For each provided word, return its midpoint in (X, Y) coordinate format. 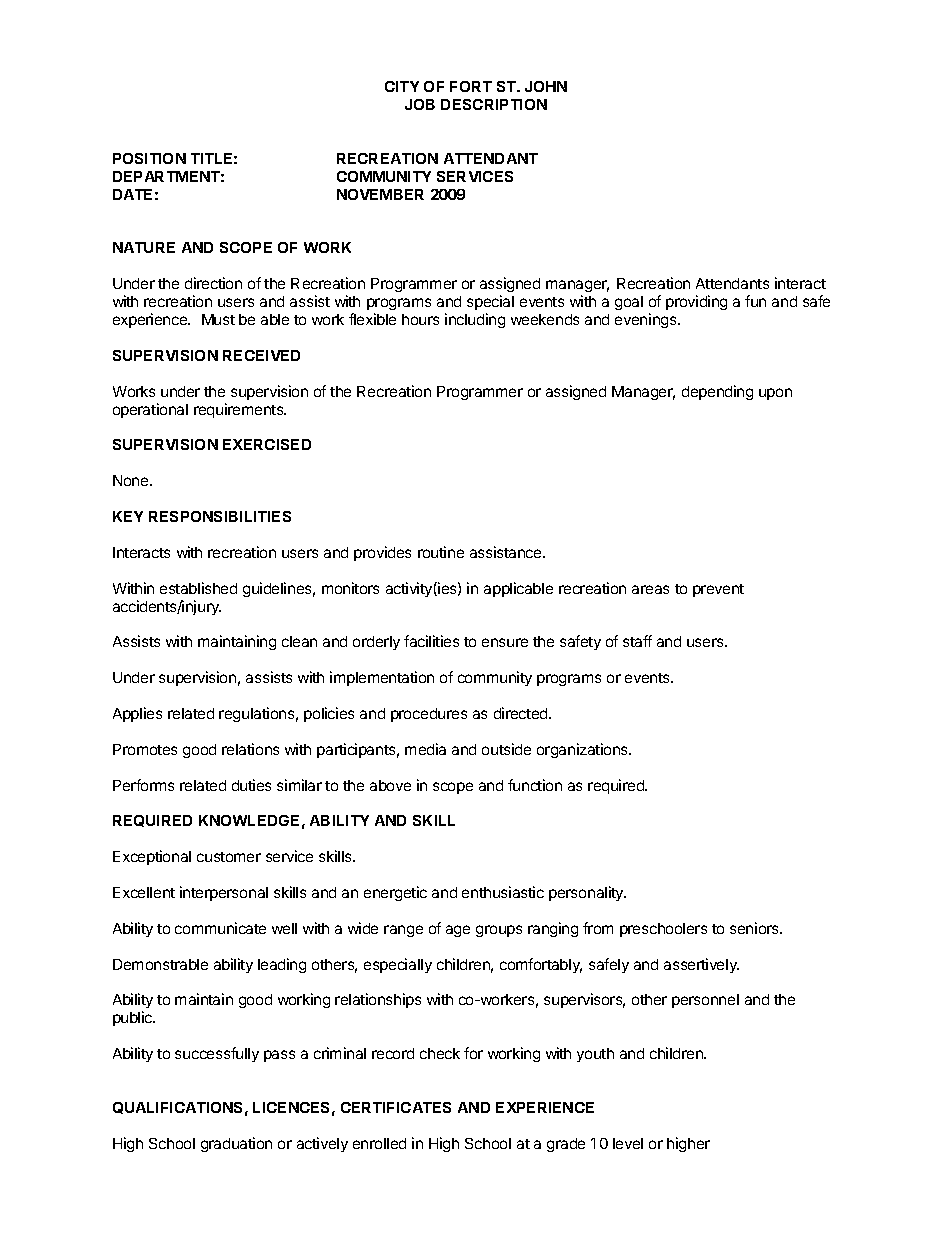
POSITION (149, 158)
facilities (431, 641)
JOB (420, 104)
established (198, 588)
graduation (236, 1144)
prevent (718, 590)
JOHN (546, 86)
